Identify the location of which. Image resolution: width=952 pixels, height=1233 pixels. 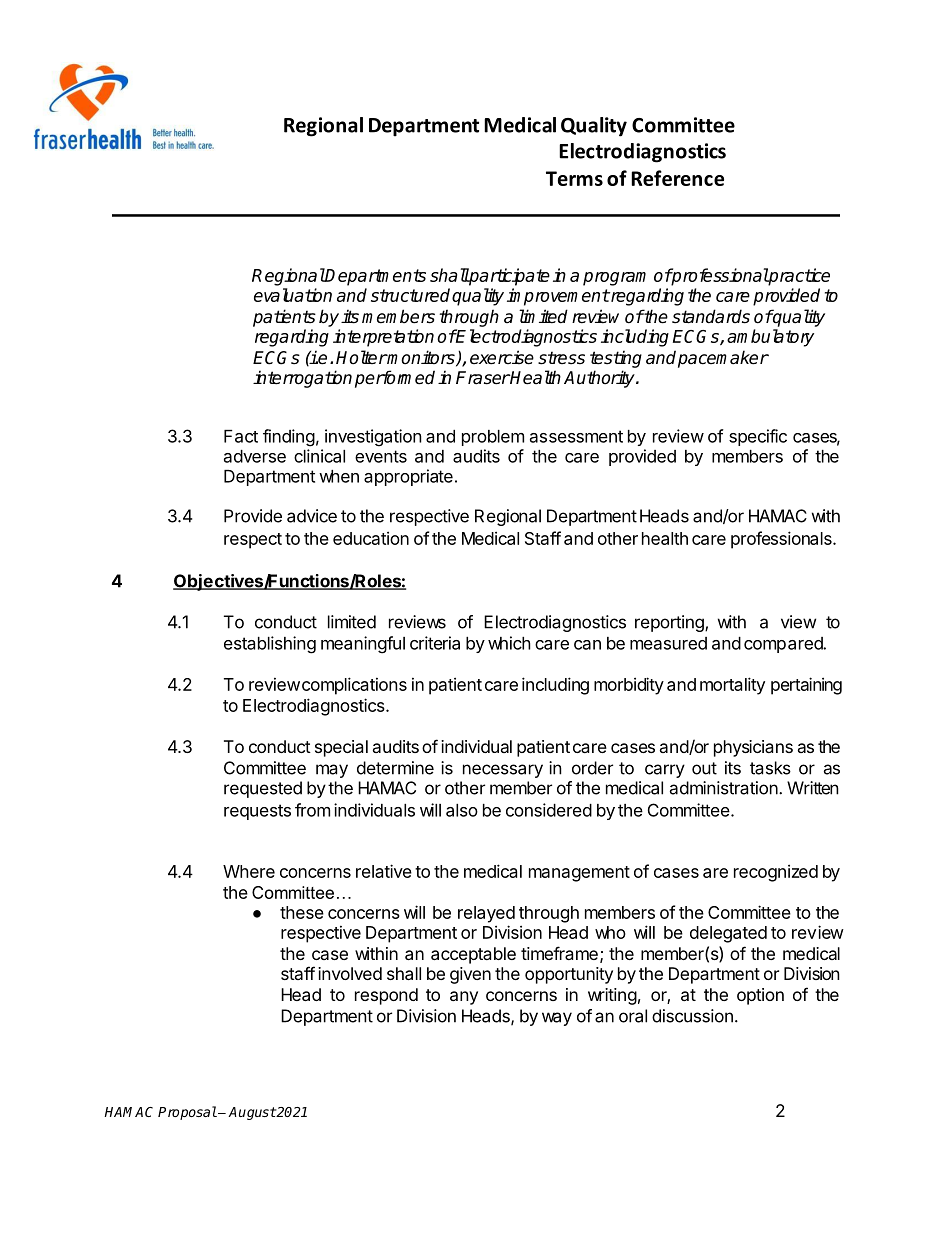
(509, 643).
